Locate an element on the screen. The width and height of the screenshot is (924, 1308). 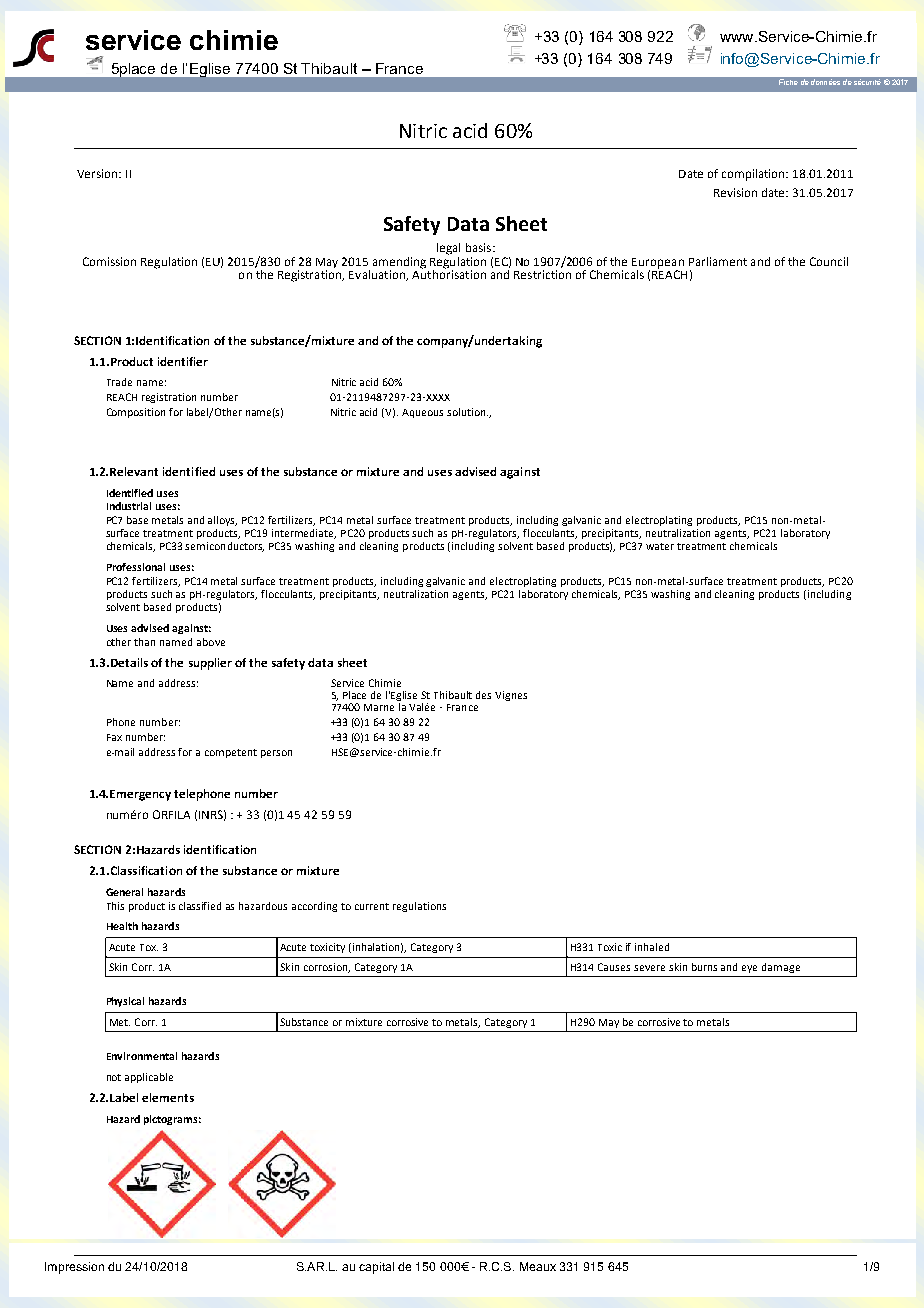
severe is located at coordinates (649, 968).
